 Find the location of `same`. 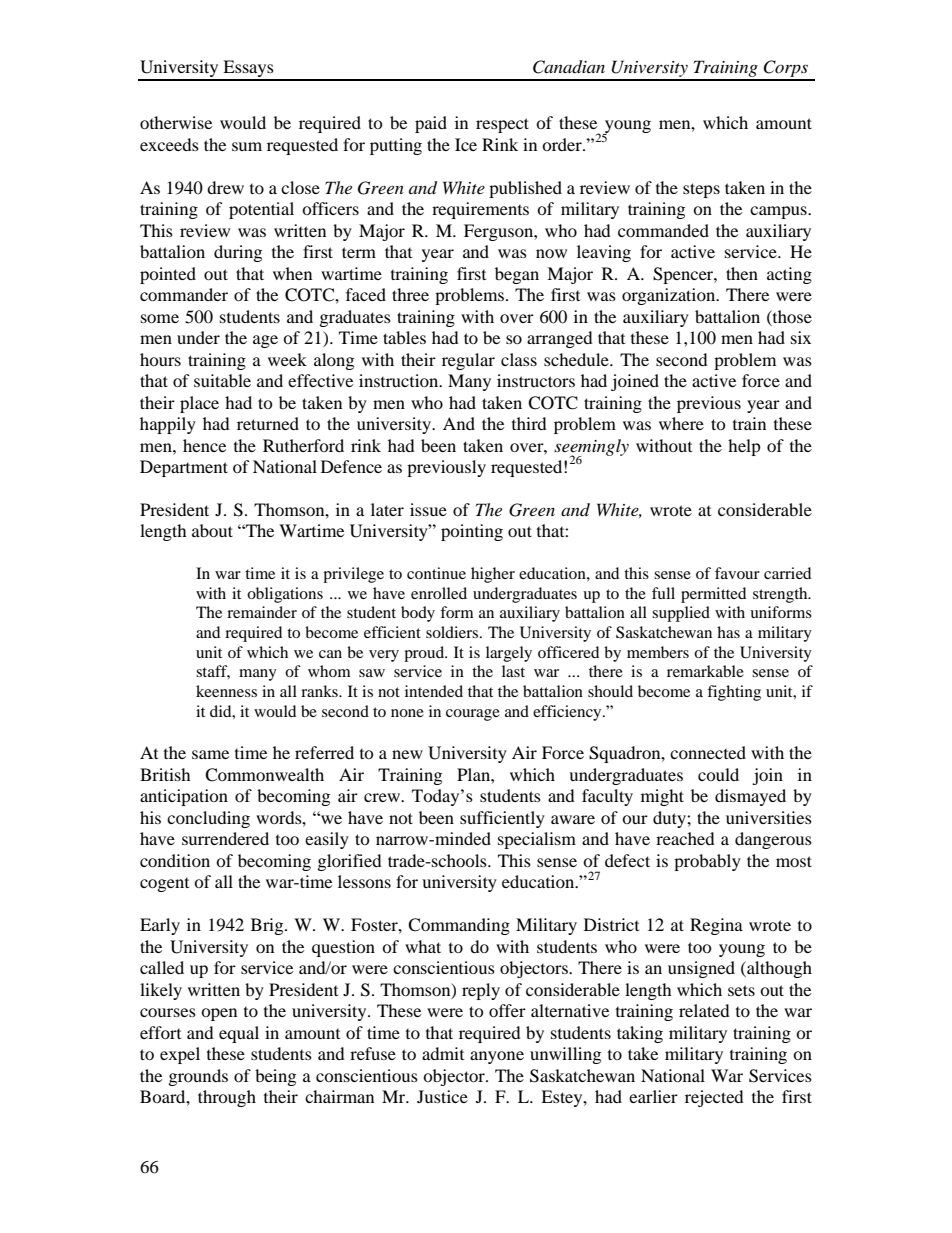

same is located at coordinates (210, 754).
